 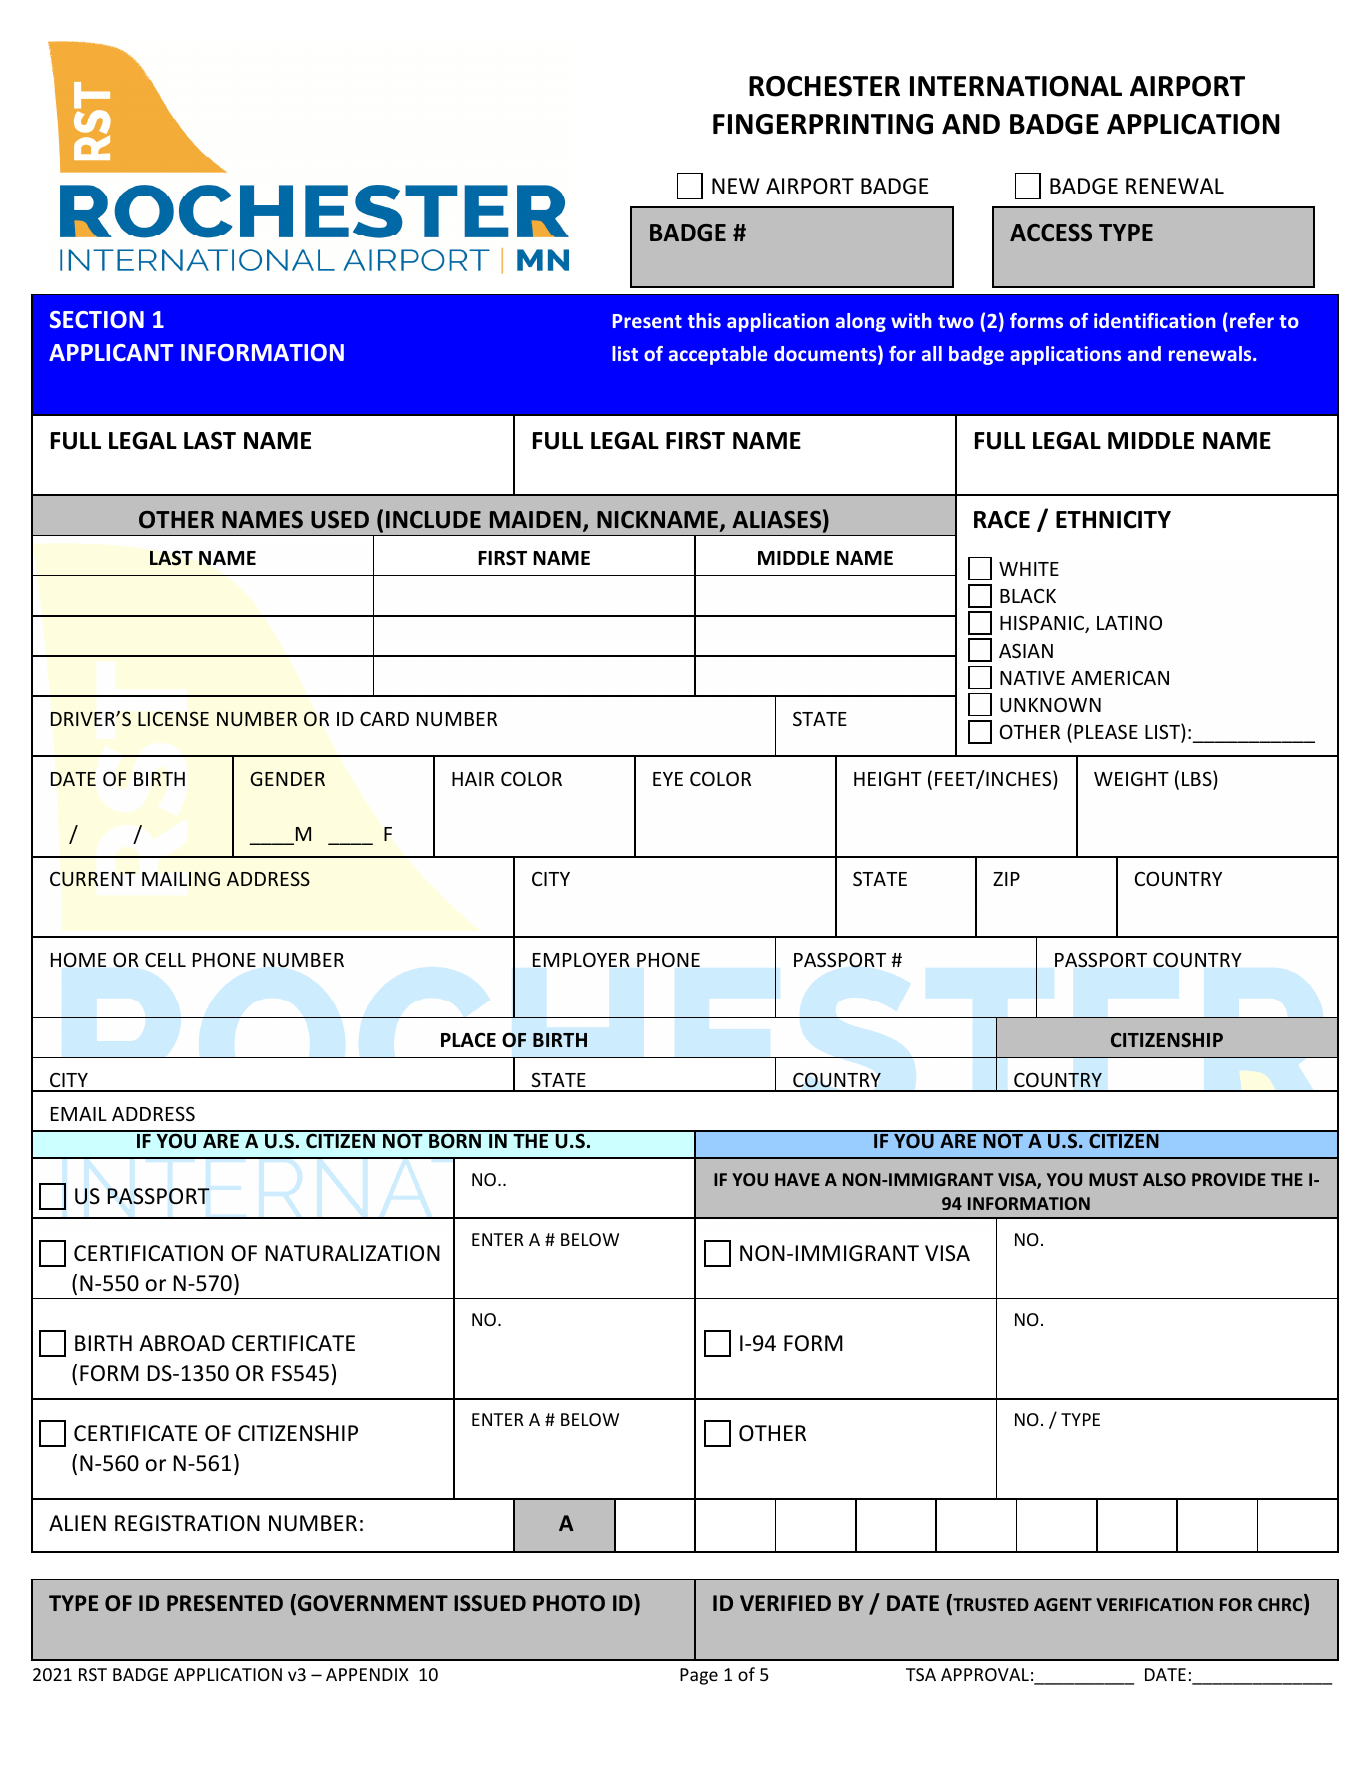 What do you see at coordinates (371, 1604) in the image?
I see `GOVERNMENT` at bounding box center [371, 1604].
